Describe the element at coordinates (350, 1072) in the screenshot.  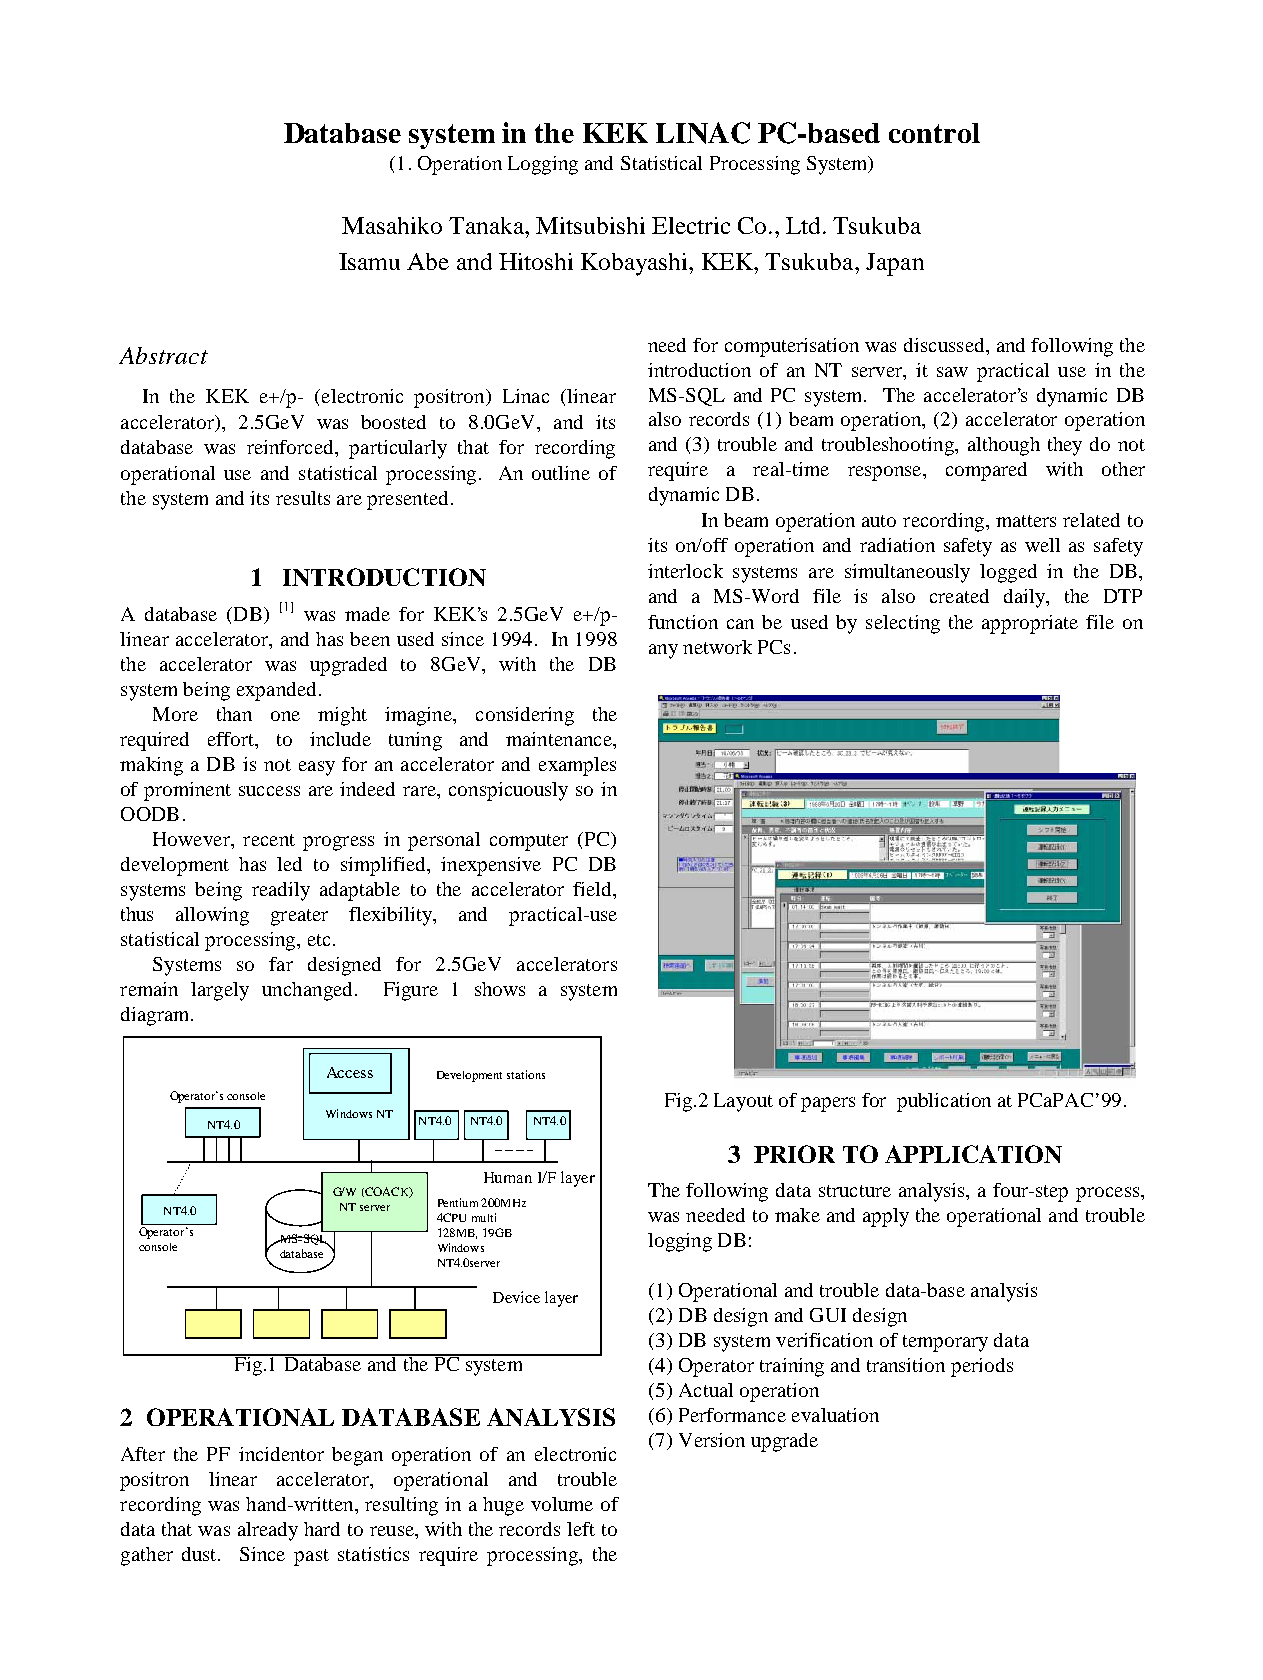
I see `Access` at that location.
